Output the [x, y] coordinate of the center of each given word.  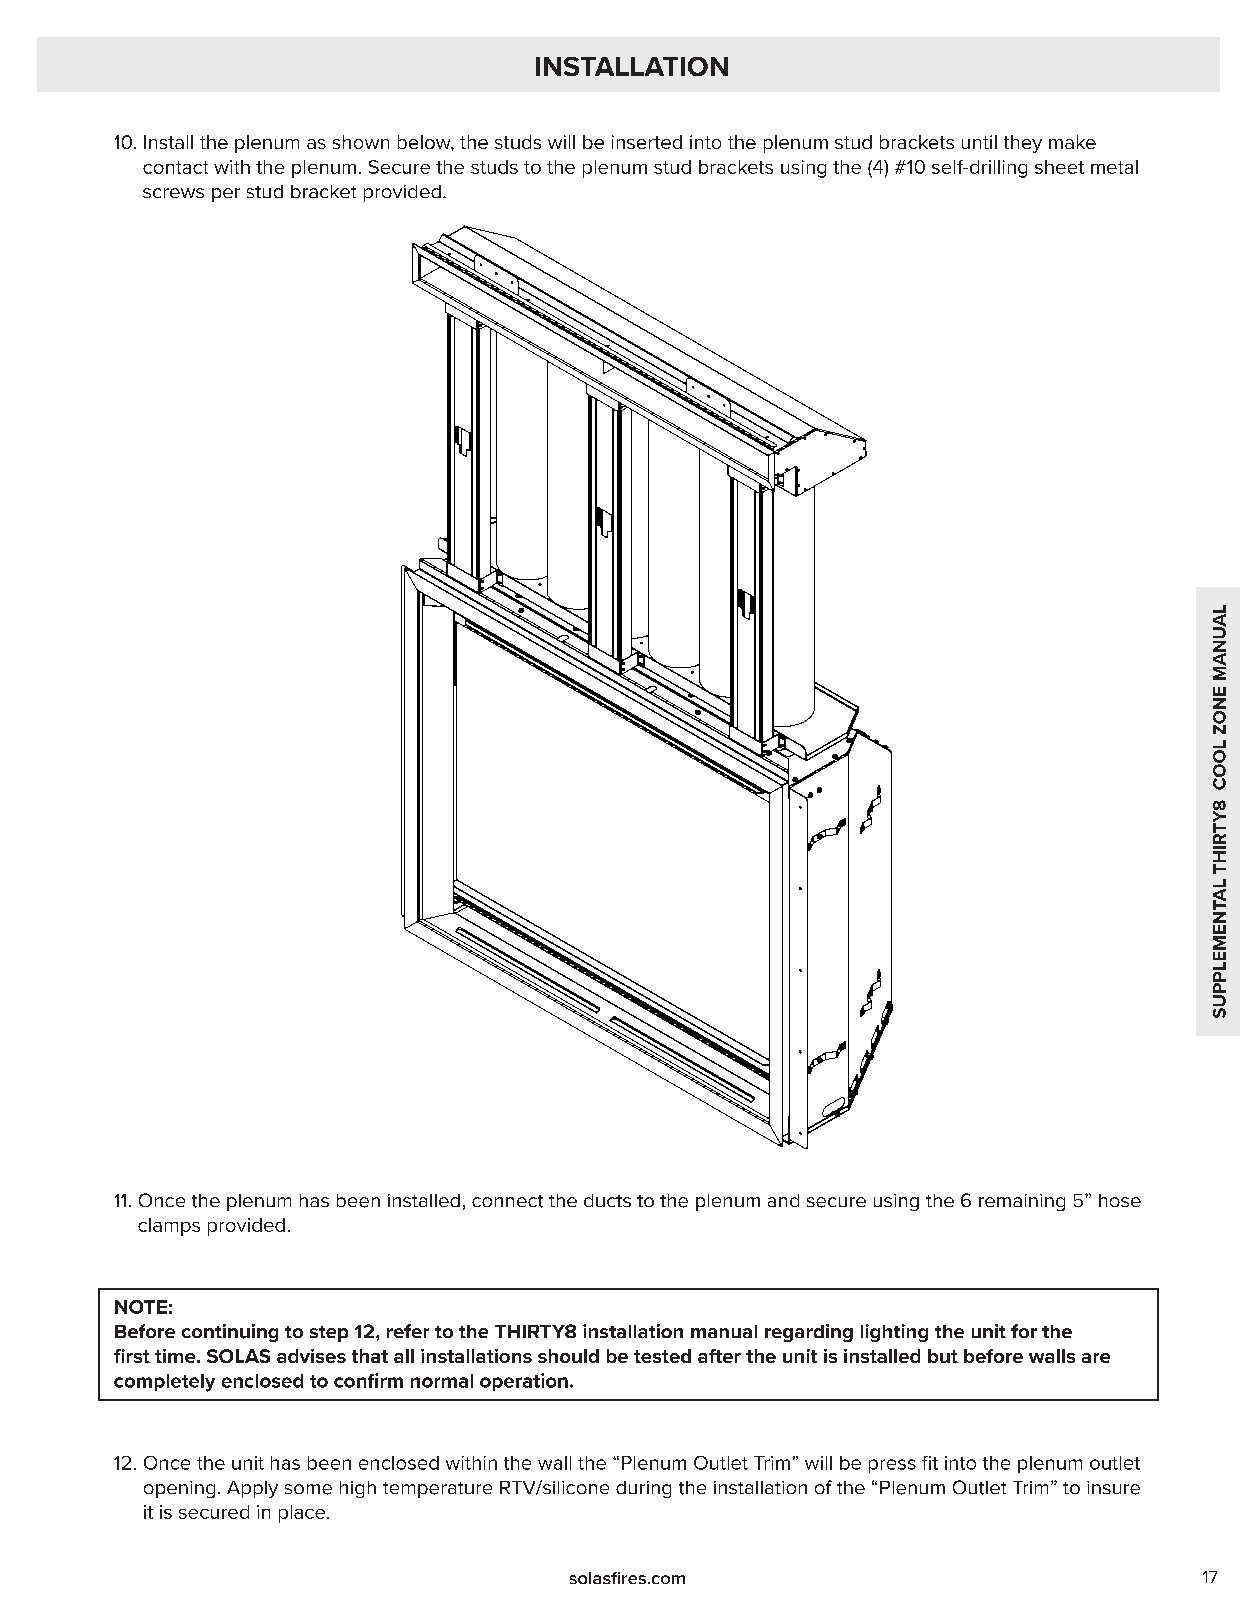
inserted [647, 142]
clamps [169, 1227]
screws [173, 193]
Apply [252, 1489]
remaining [1022, 1202]
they [1023, 144]
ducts [607, 1200]
